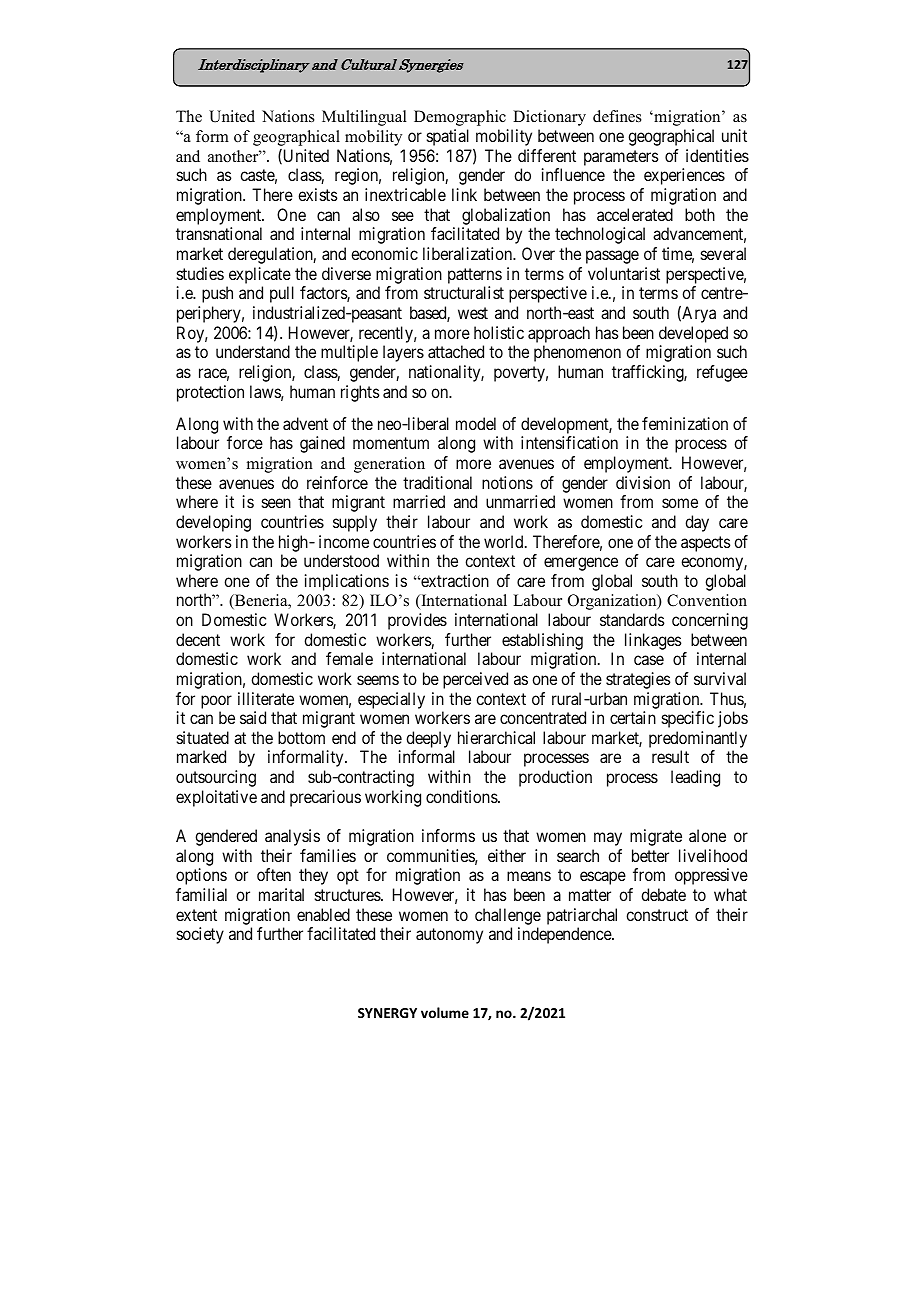 Image resolution: width=924 pixels, height=1307 pixels. I want to click on volume, so click(445, 1012).
